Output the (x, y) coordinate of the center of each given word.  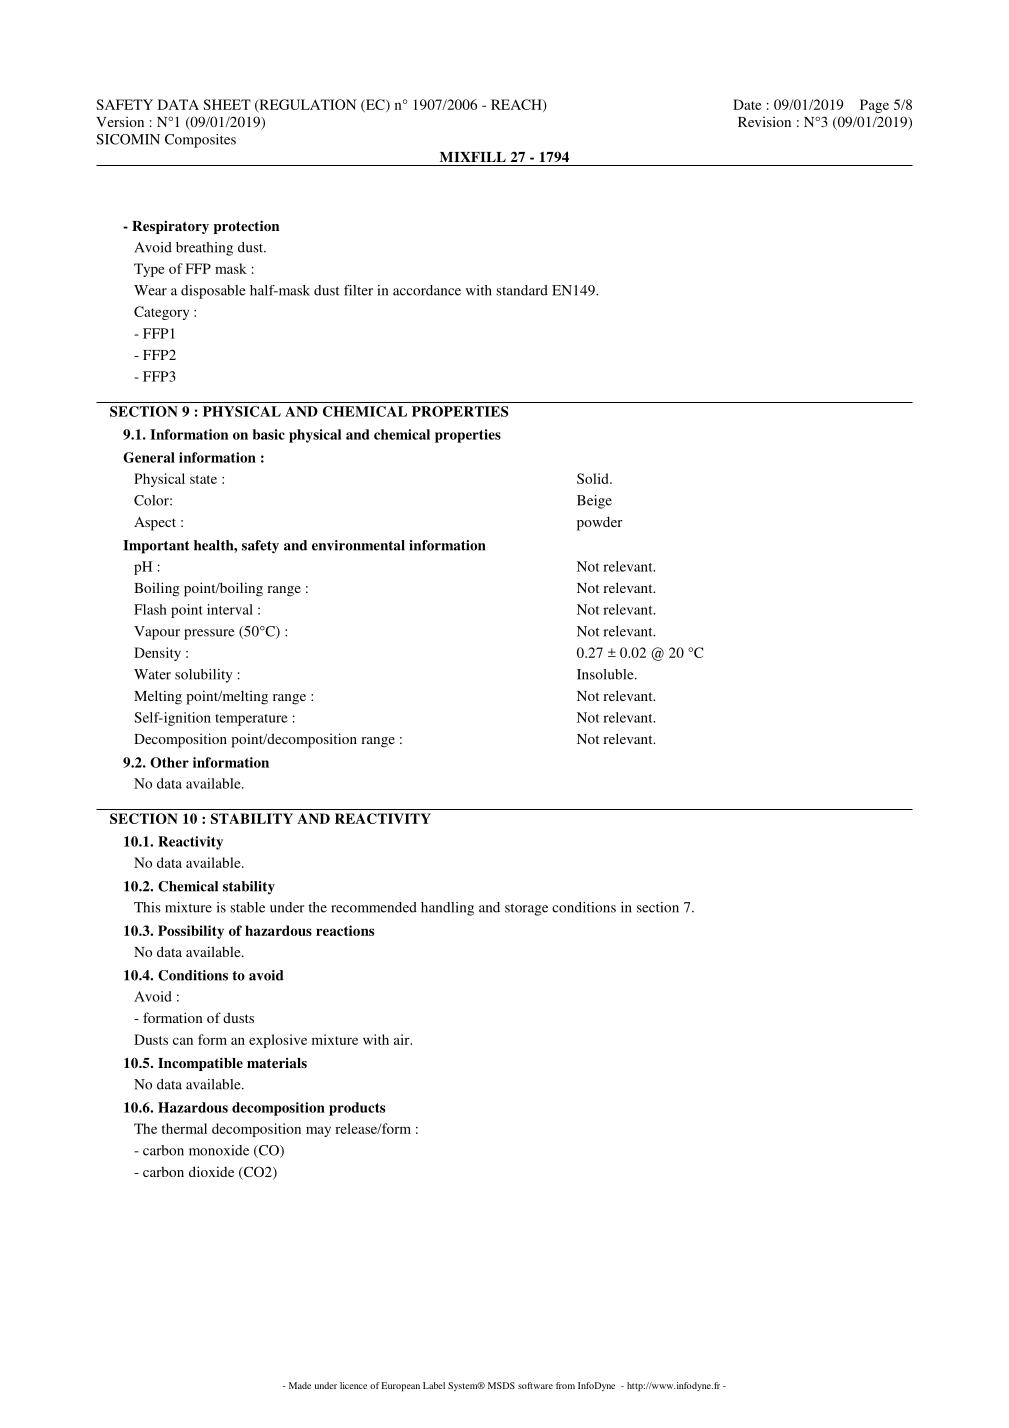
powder (600, 523)
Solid (594, 478)
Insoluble (606, 674)
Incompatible (200, 1064)
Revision (764, 121)
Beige (594, 502)
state (203, 479)
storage (526, 910)
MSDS (501, 1385)
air (403, 1039)
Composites (200, 141)
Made (300, 1385)
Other (169, 762)
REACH (517, 105)
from (565, 1385)
